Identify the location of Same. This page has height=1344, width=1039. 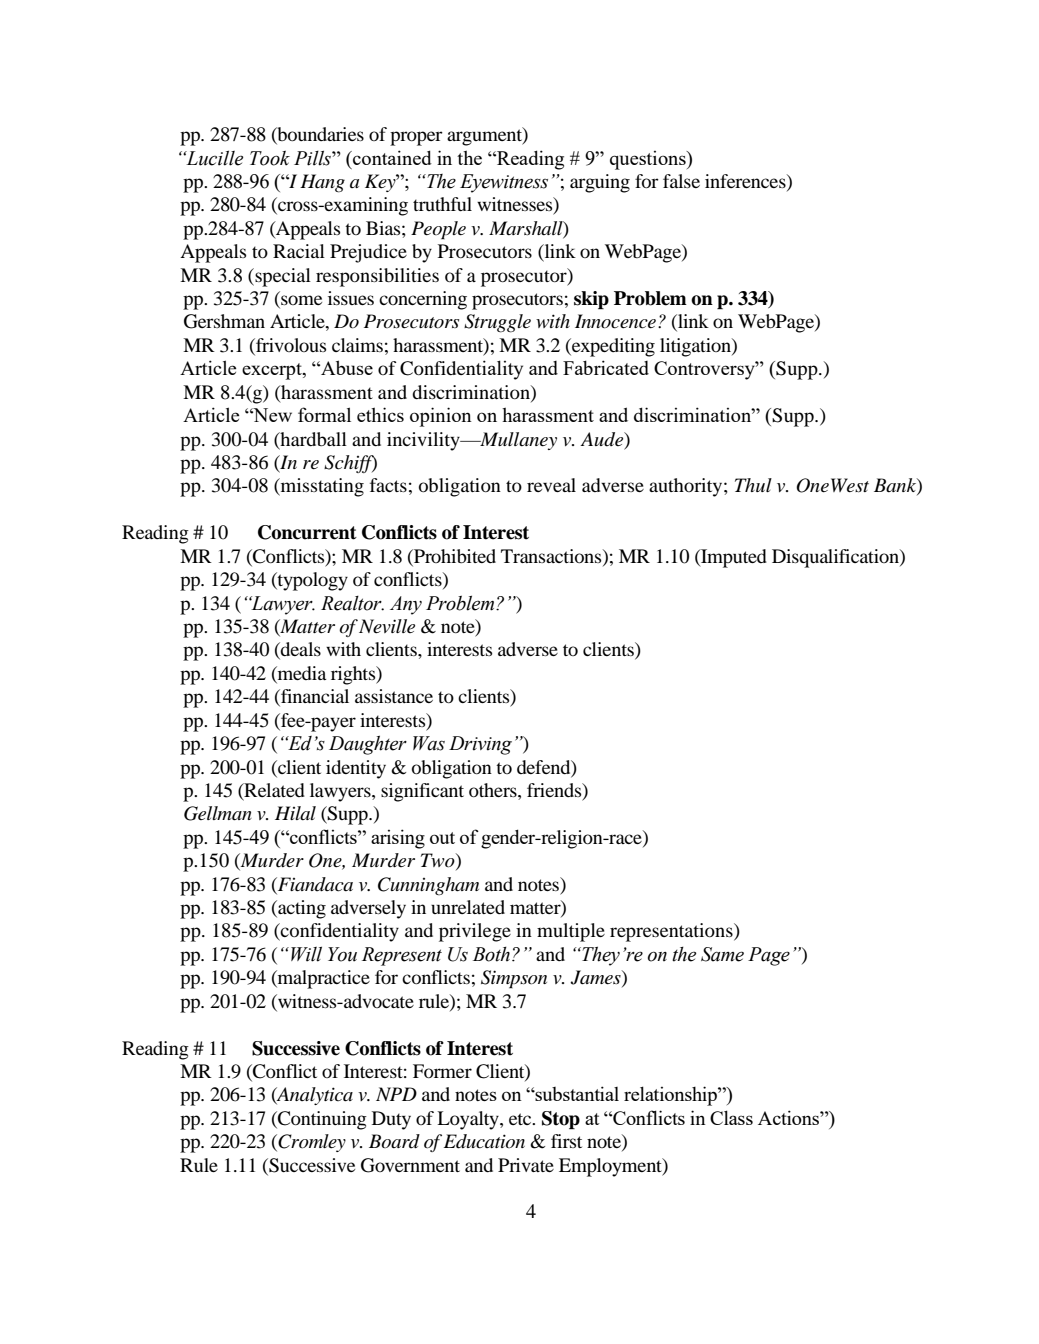
(722, 954).
